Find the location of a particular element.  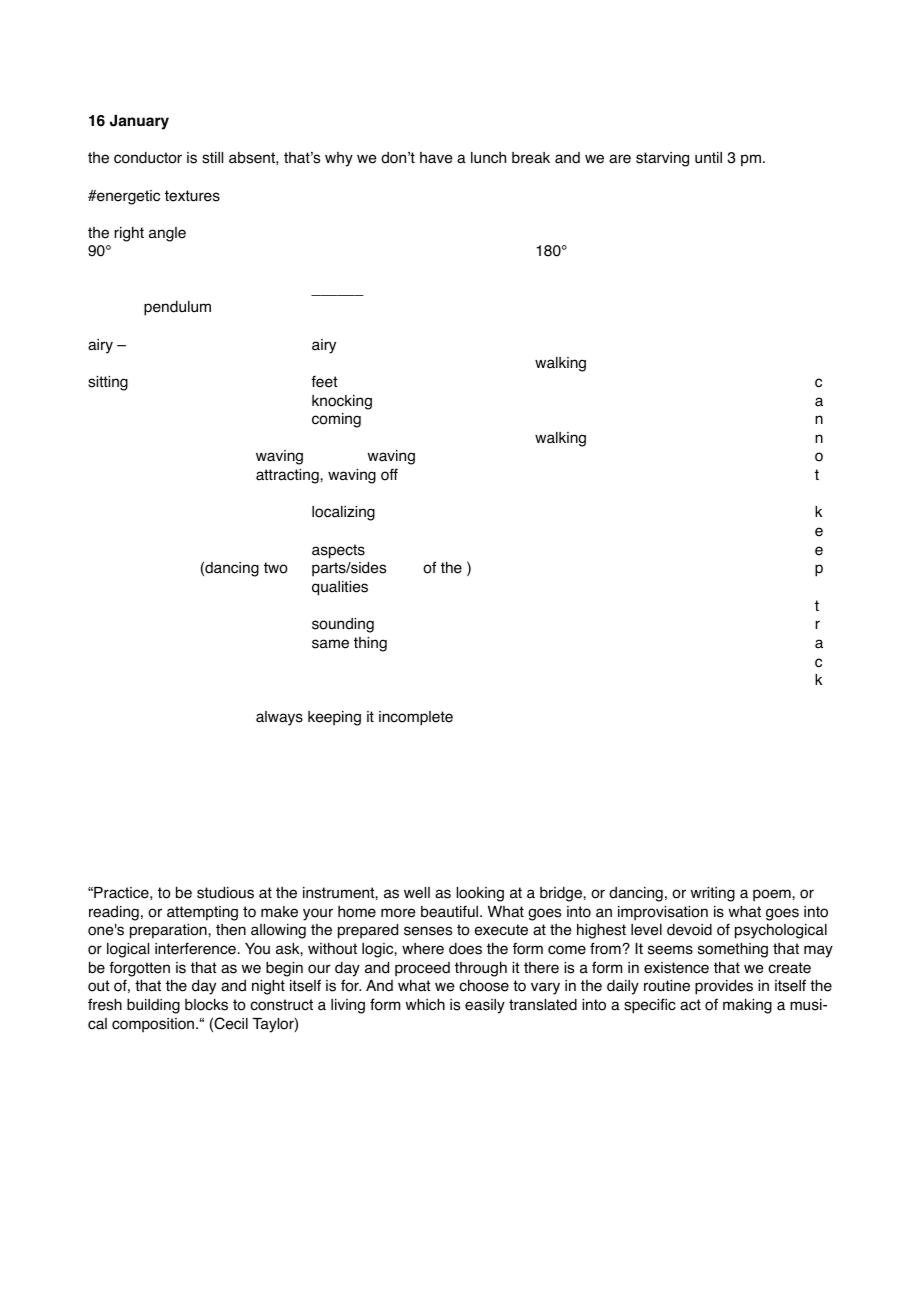

aspects is located at coordinates (338, 551).
